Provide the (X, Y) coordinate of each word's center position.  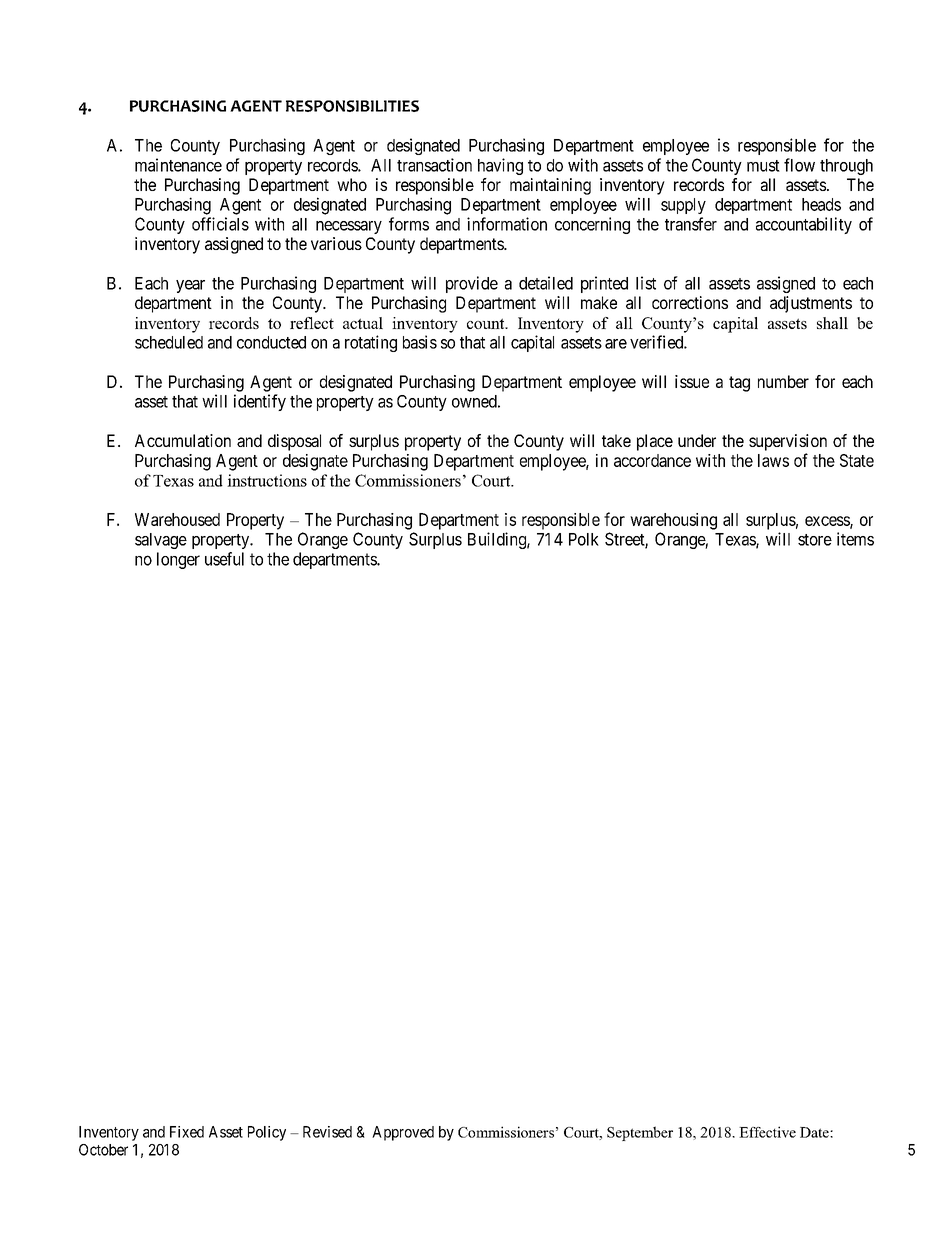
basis (420, 342)
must (763, 166)
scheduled (169, 342)
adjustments (811, 304)
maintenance (178, 165)
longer (178, 560)
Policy (267, 1133)
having (500, 166)
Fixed (187, 1132)
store (815, 540)
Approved (403, 1133)
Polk (584, 539)
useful (224, 559)
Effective (767, 1132)
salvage (161, 541)
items (855, 539)
